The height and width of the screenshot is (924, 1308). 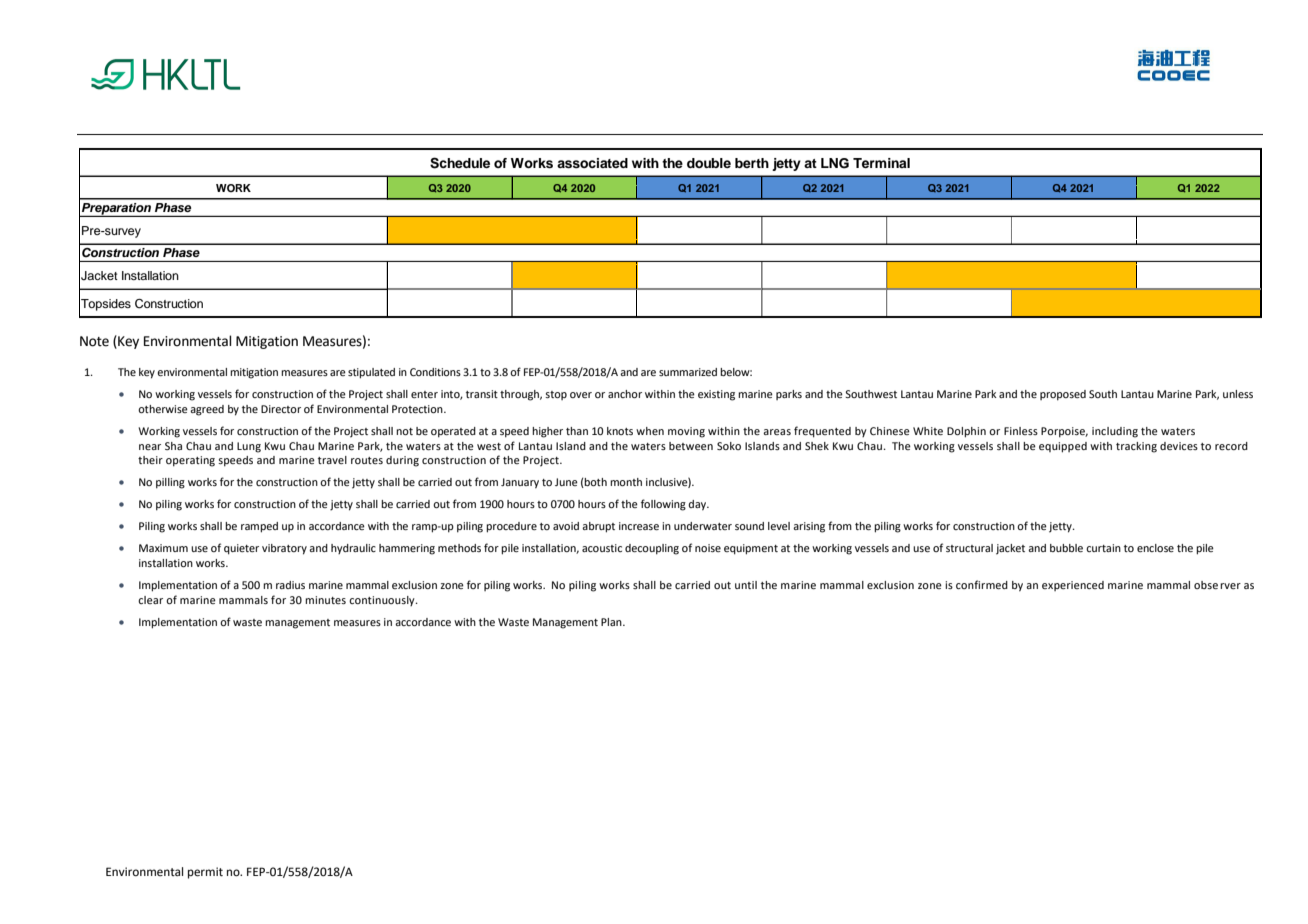 What do you see at coordinates (709, 163) in the screenshot?
I see `double` at bounding box center [709, 163].
